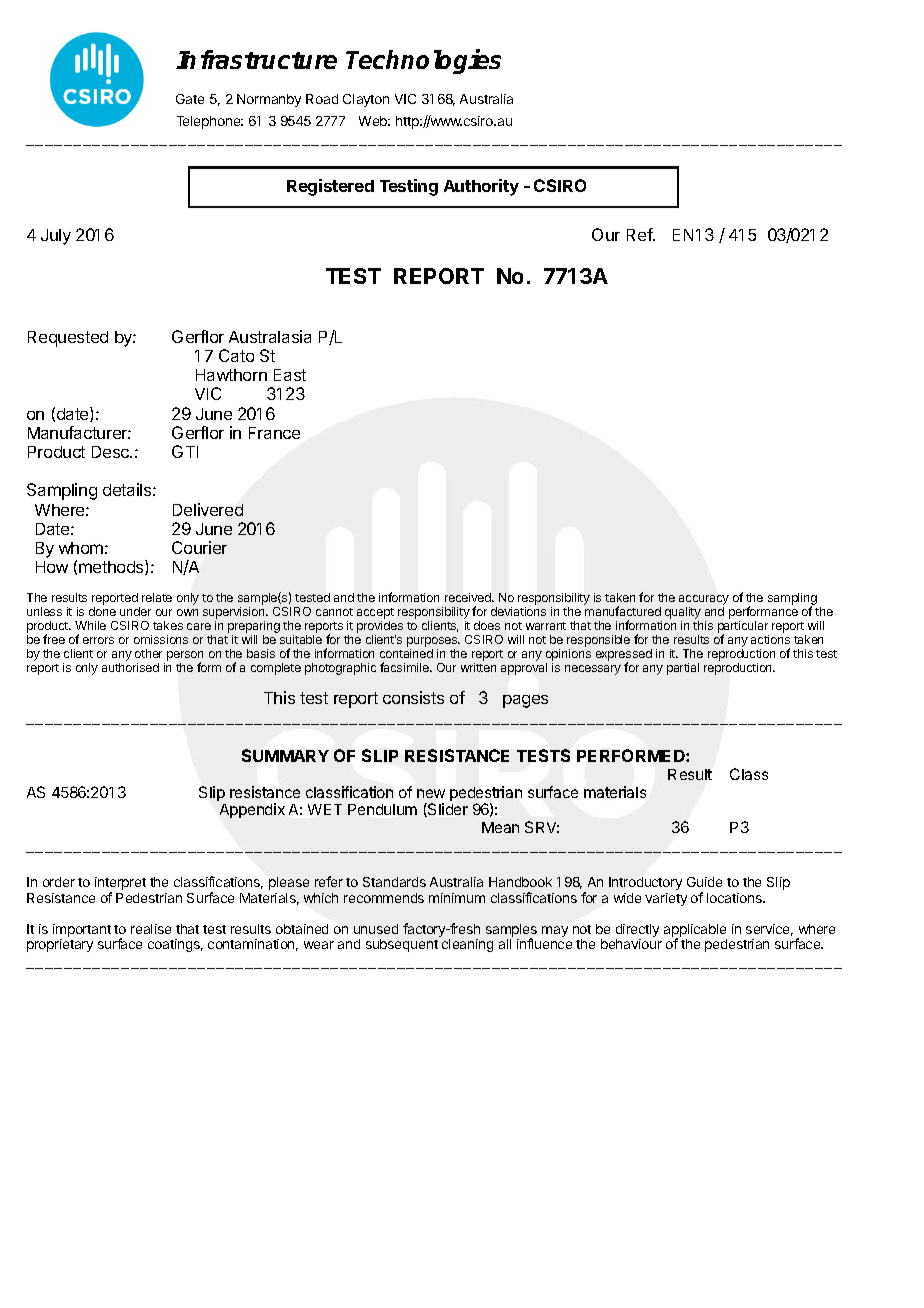 This document has width=924, height=1308. Describe the element at coordinates (683, 669) in the document. I see `partial` at that location.
